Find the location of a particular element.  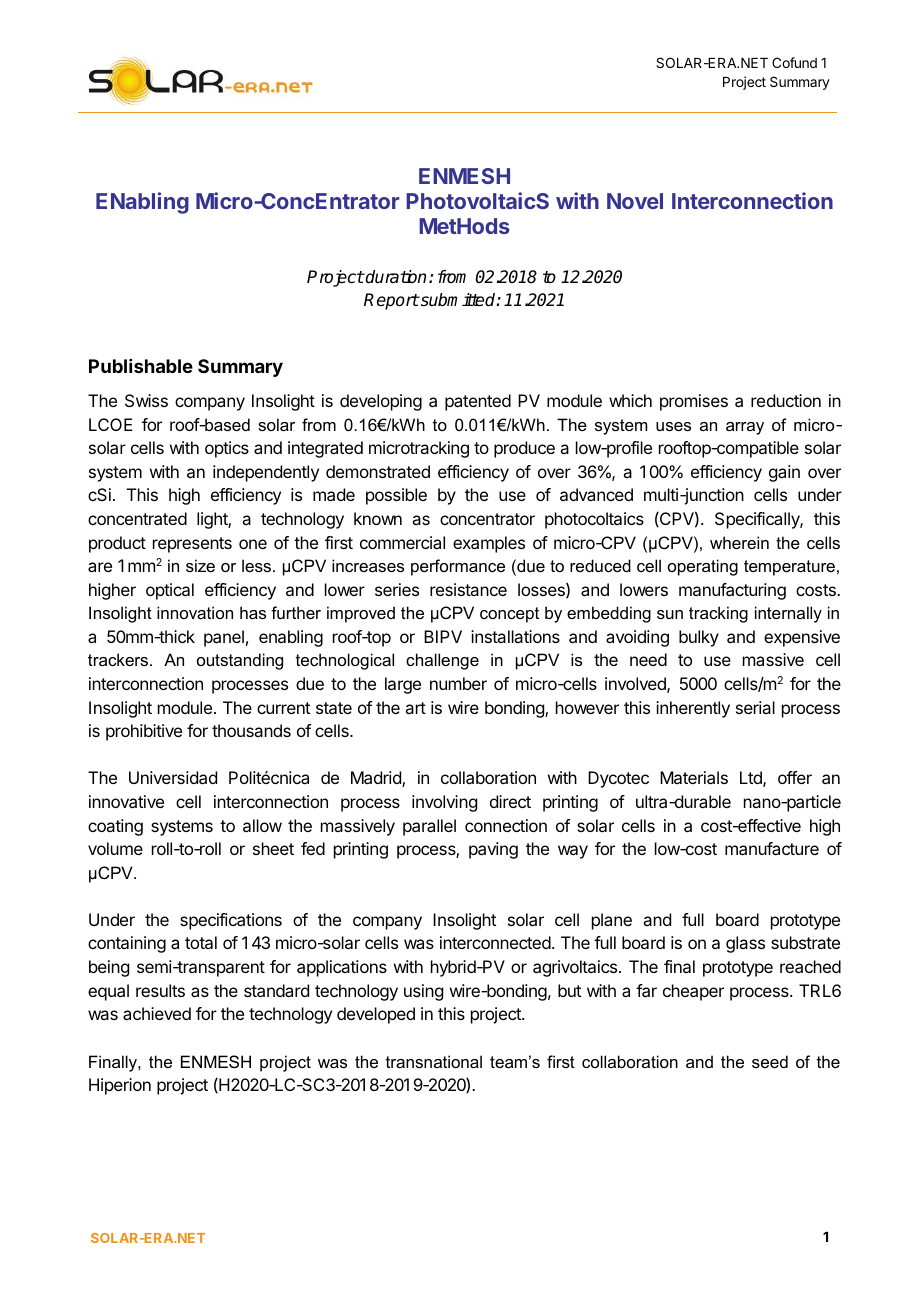

paving is located at coordinates (493, 850).
